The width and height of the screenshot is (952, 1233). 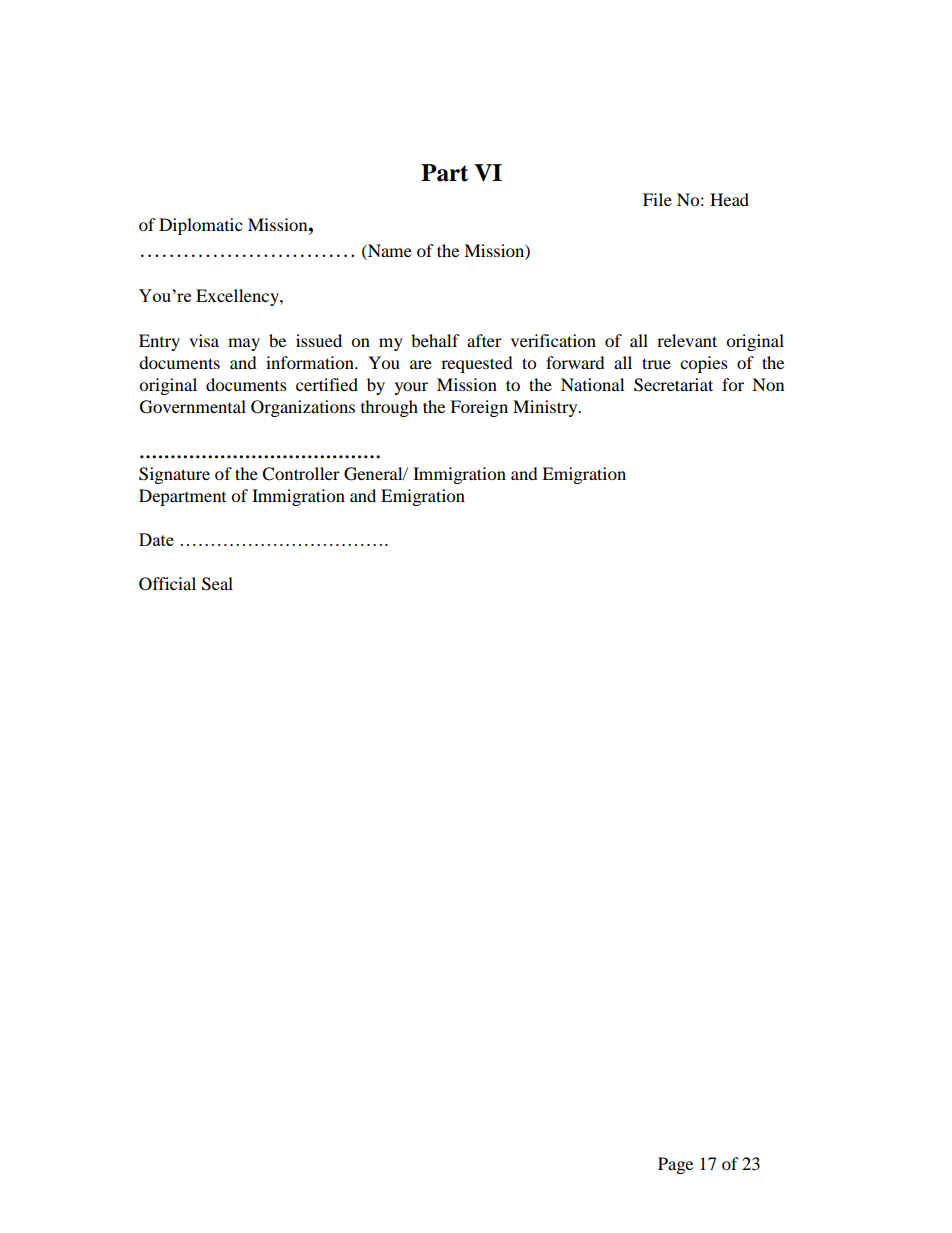 What do you see at coordinates (167, 584) in the screenshot?
I see `Official` at bounding box center [167, 584].
